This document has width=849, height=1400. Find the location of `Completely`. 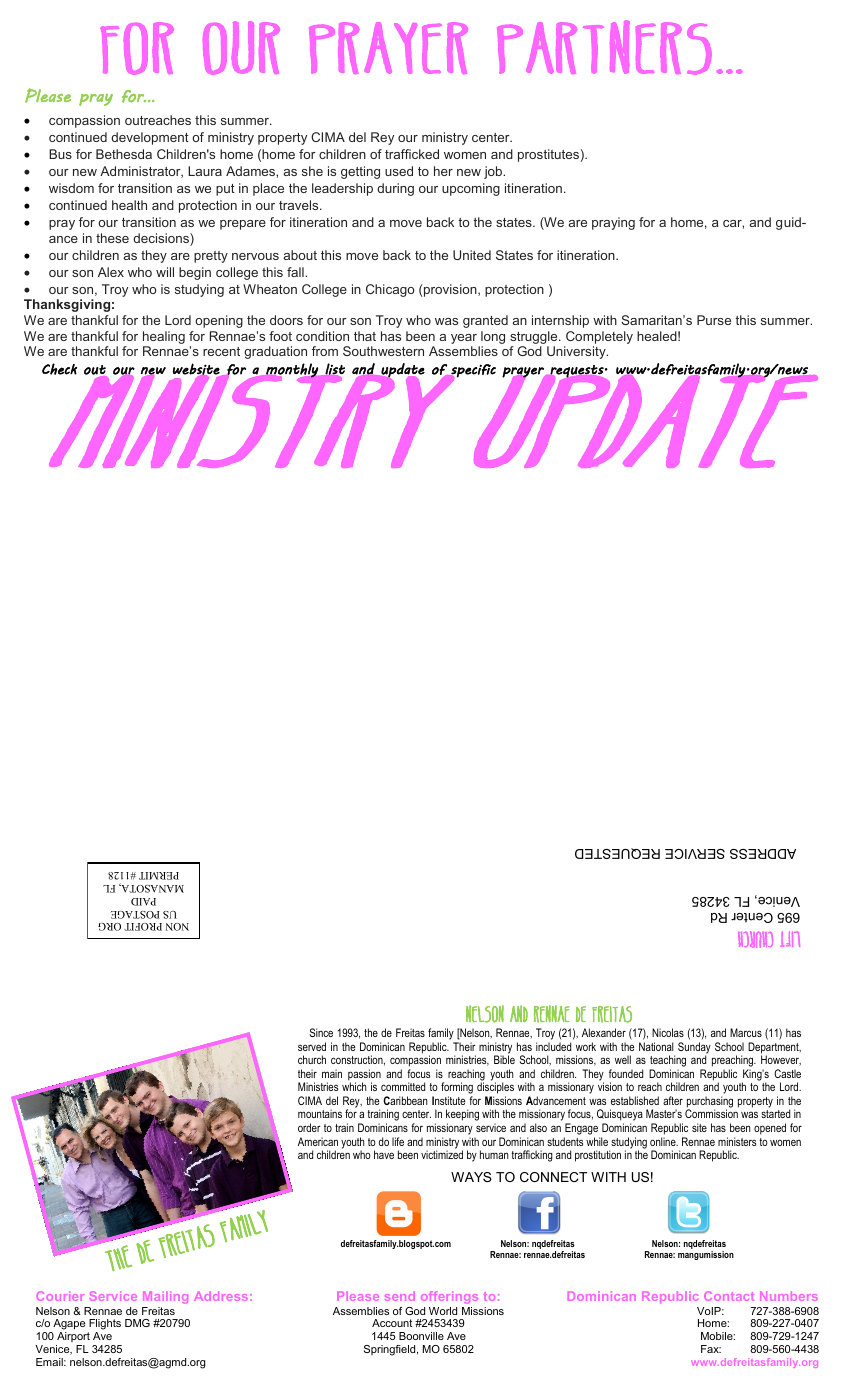

Completely is located at coordinates (599, 337).
